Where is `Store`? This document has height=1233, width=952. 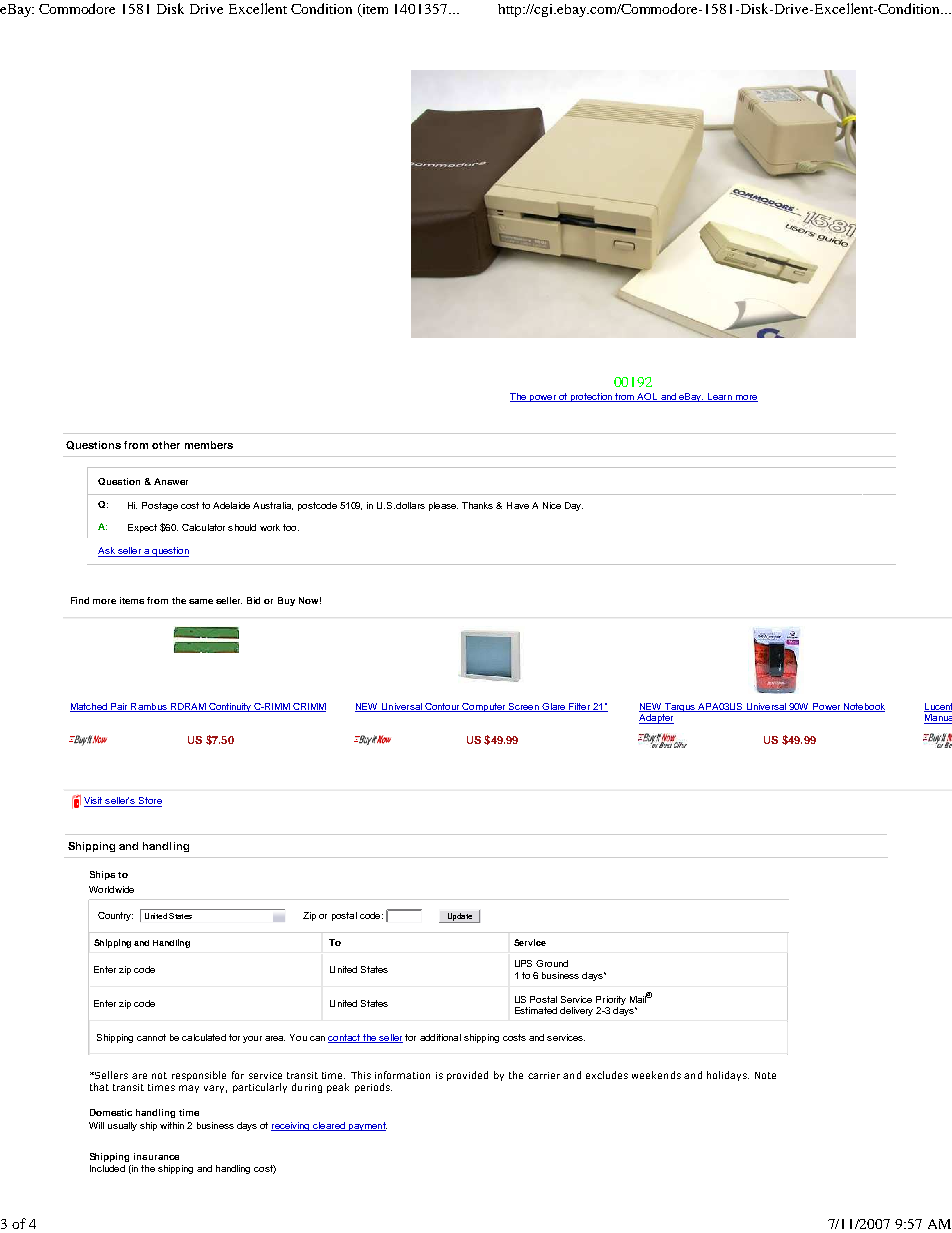 Store is located at coordinates (149, 802).
